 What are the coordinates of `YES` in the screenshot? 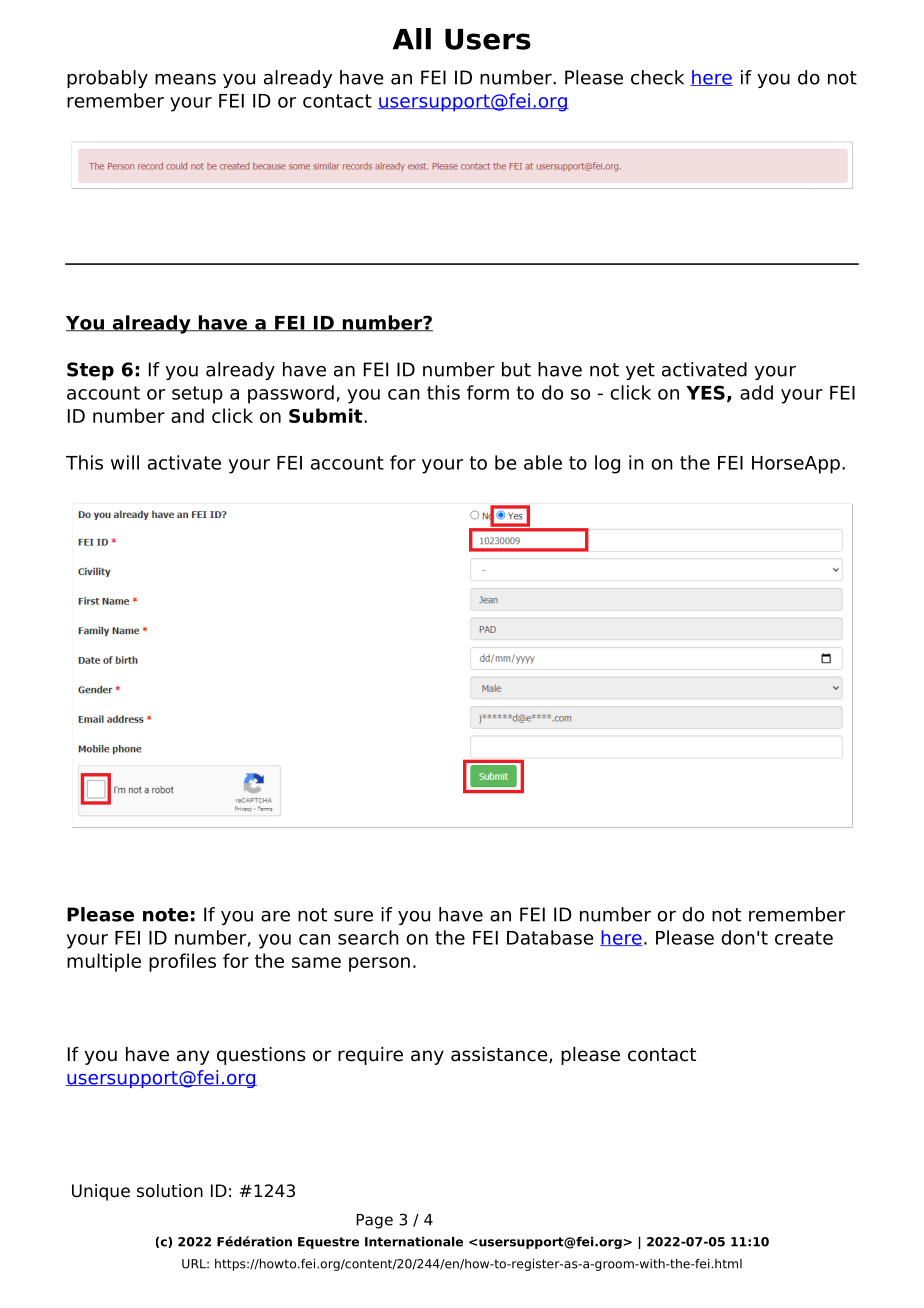 It's located at (705, 392).
